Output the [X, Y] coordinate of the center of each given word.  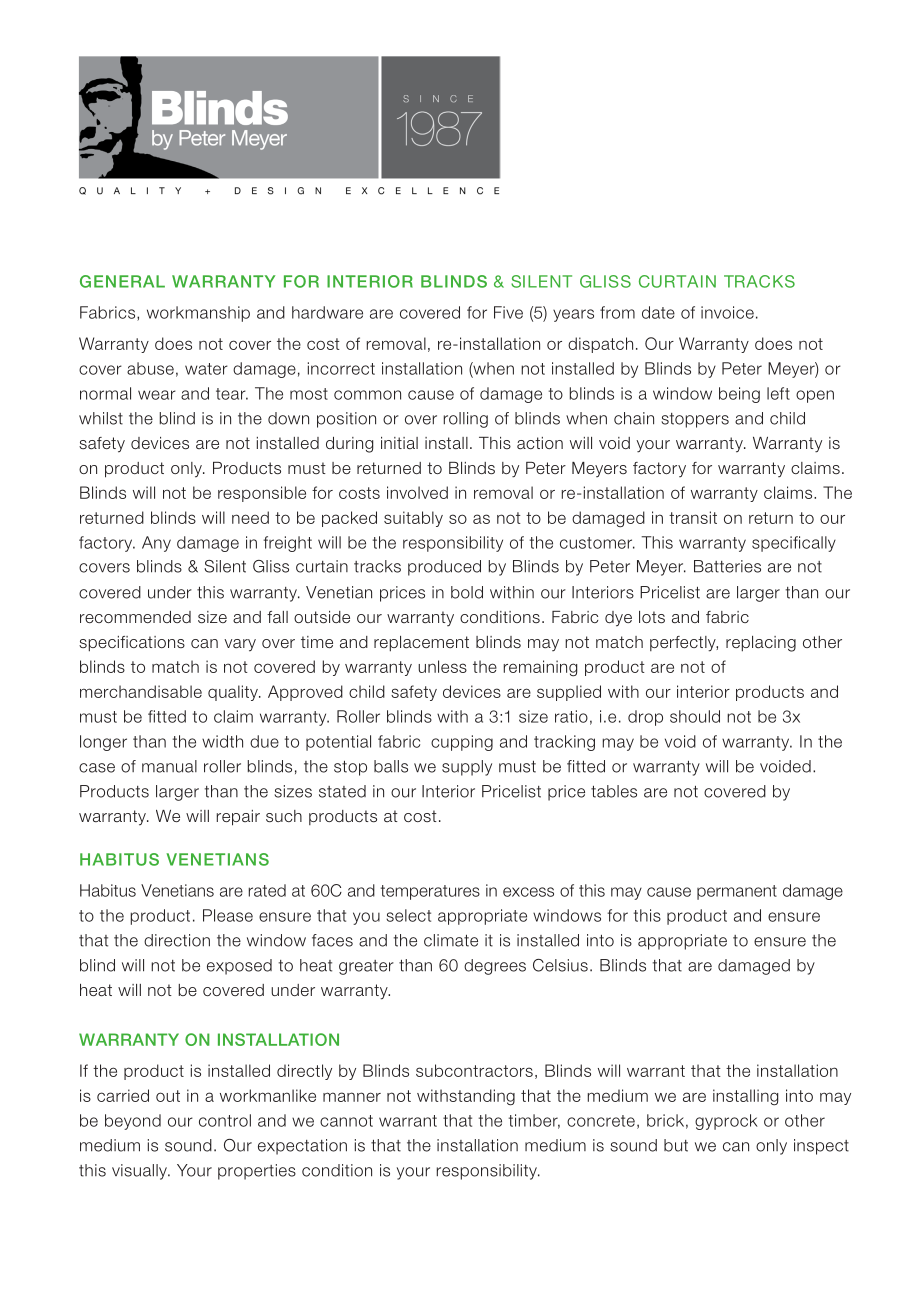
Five [508, 312]
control [225, 1120]
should [695, 716]
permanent [737, 892]
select [408, 915]
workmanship [198, 314]
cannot [346, 1121]
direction [177, 940]
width [222, 741]
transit [693, 517]
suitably [413, 519]
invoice [727, 312]
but [676, 1145]
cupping [462, 743]
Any [156, 544]
